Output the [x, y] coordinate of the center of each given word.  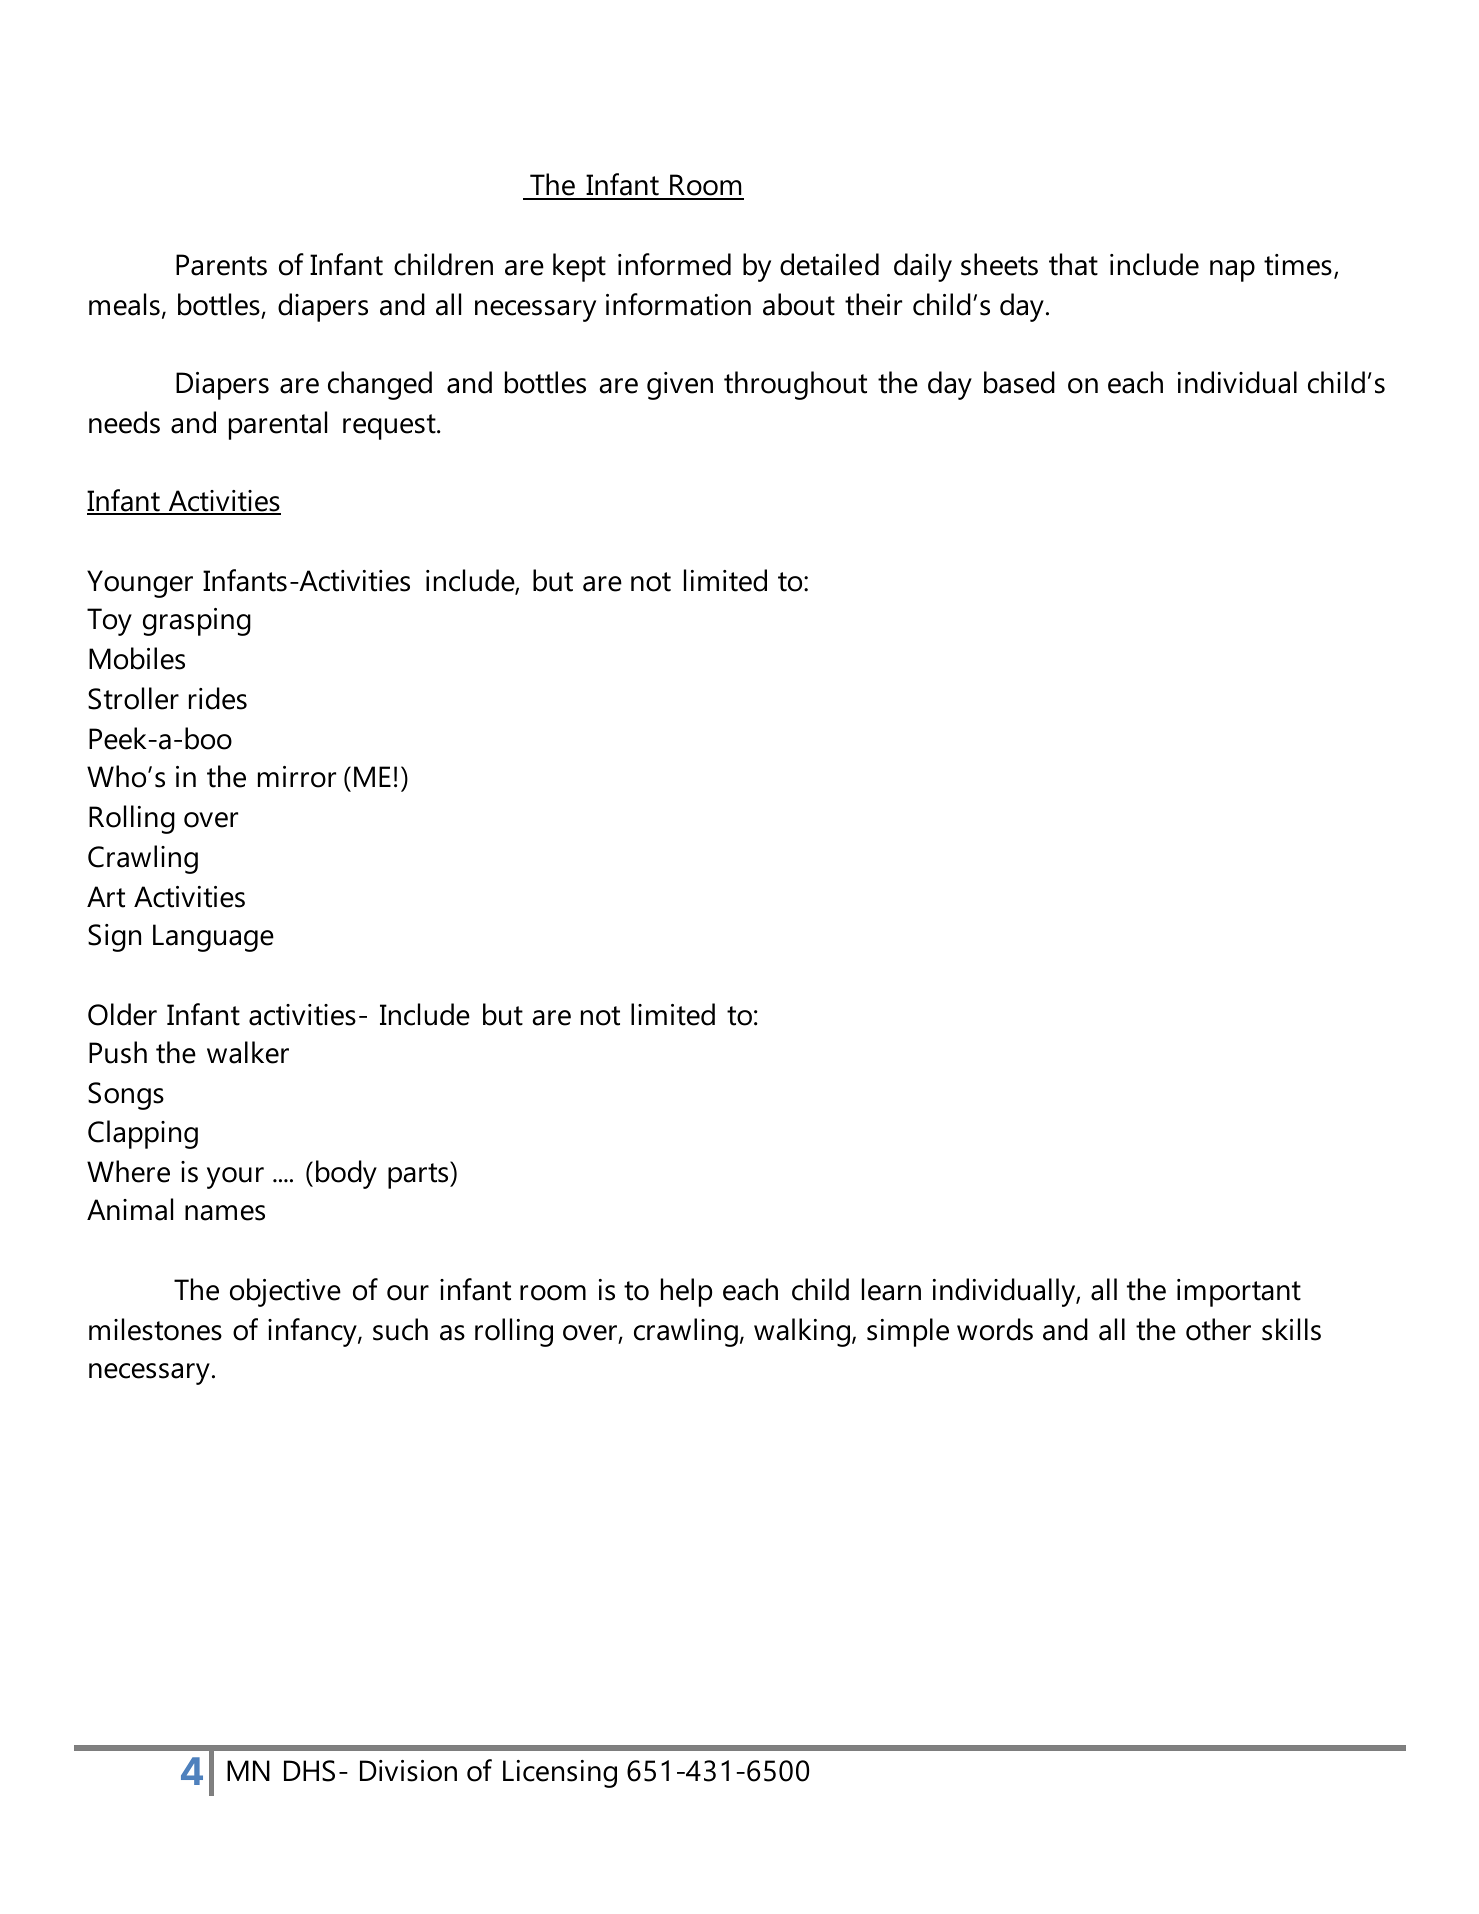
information [678, 304]
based [1019, 382]
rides [218, 698]
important [1239, 1293]
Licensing [560, 1774]
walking [803, 1332]
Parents [221, 265]
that [1073, 264]
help [686, 1292]
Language [213, 938]
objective [285, 1292]
